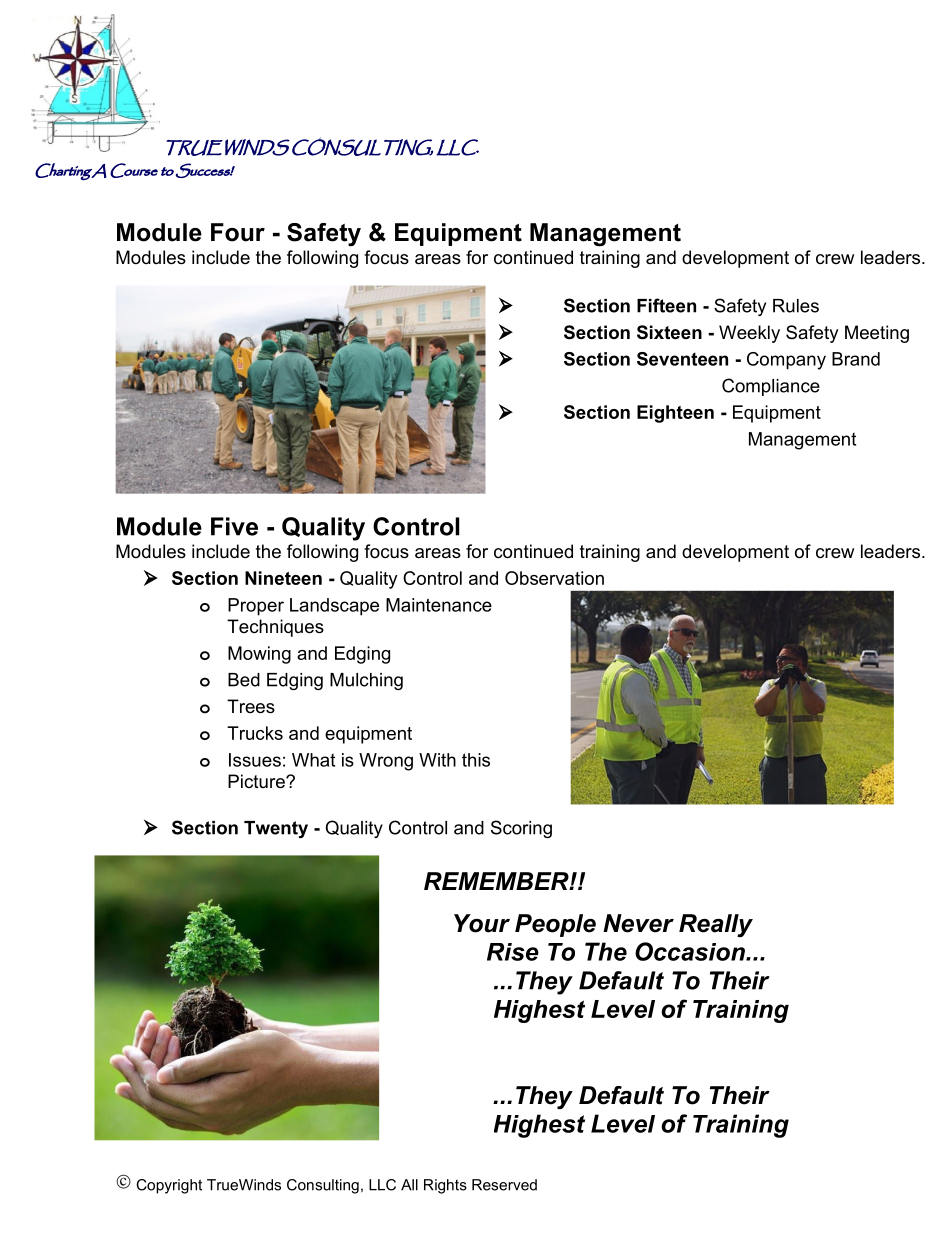  I want to click on Rise, so click(513, 952).
